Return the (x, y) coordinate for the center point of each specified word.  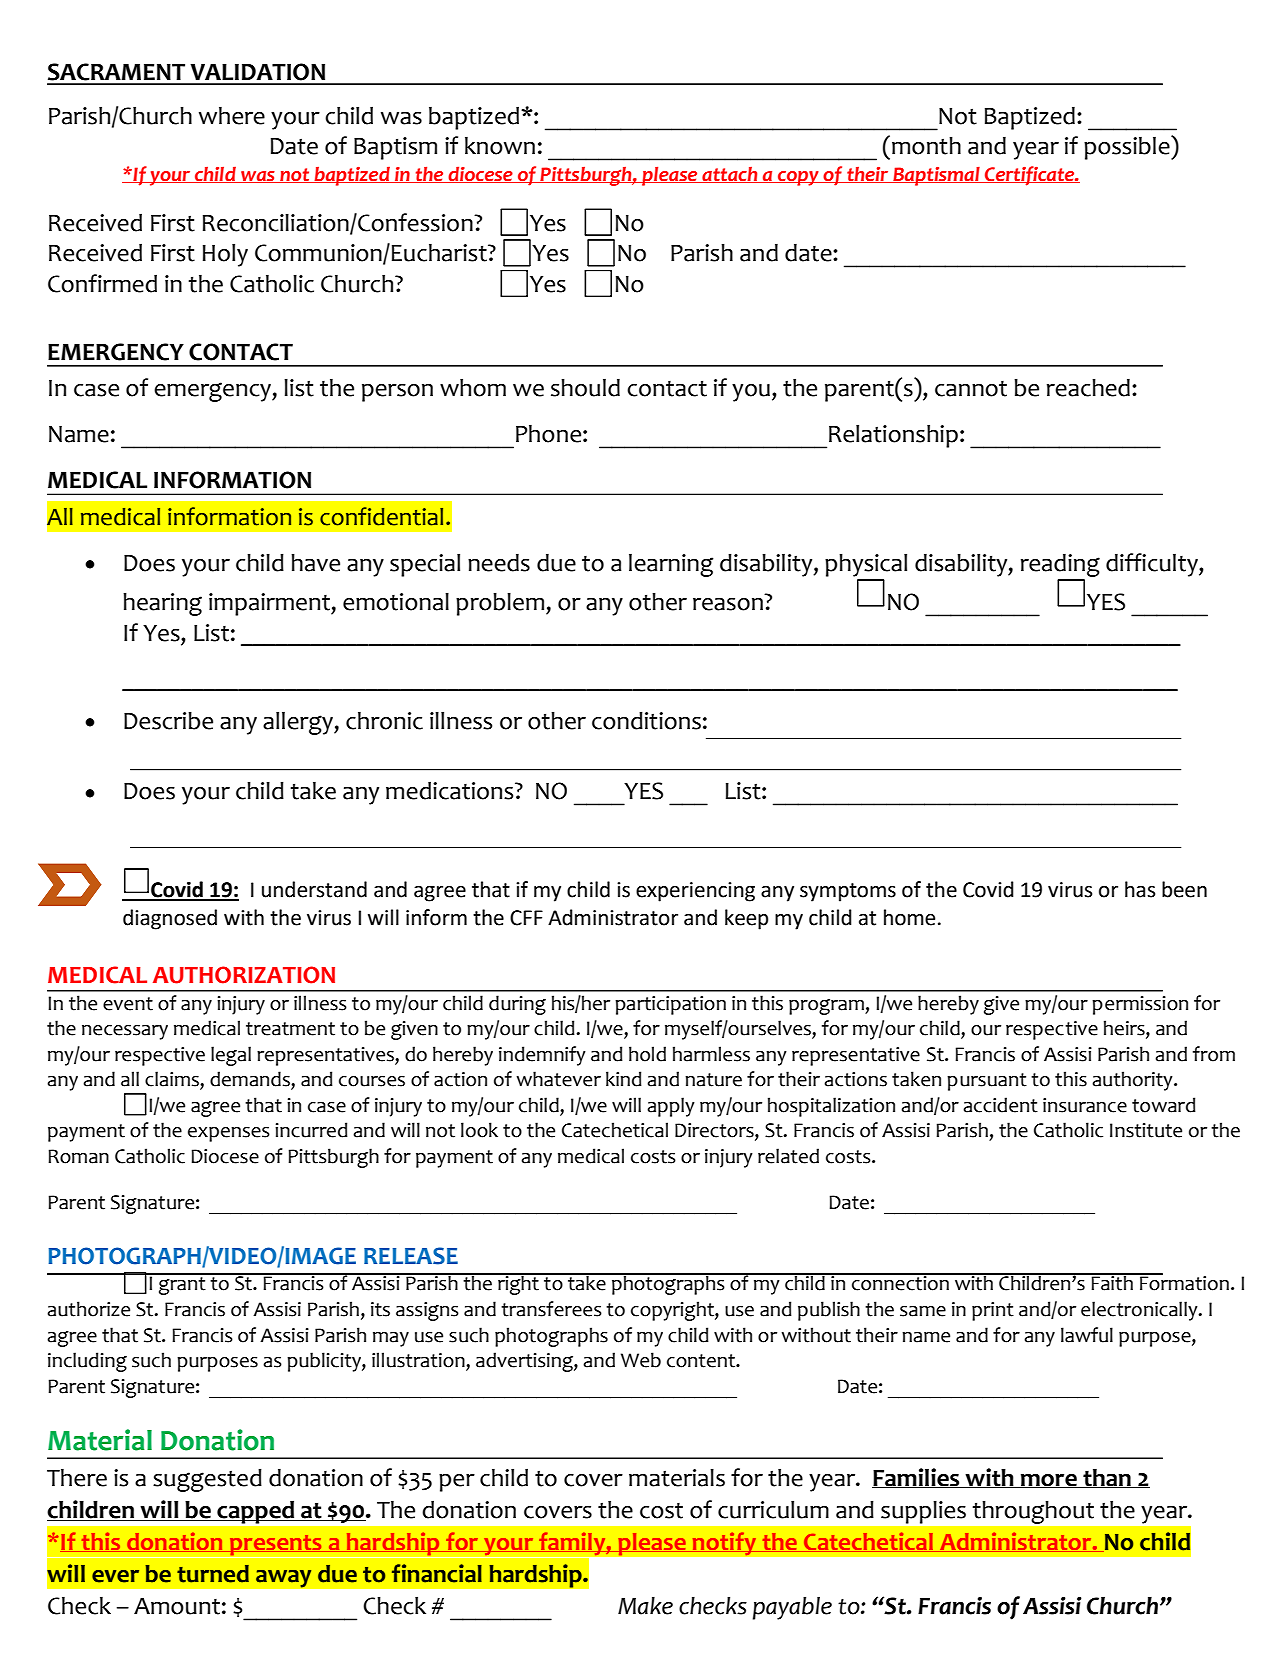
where (232, 115)
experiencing (695, 892)
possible (1128, 147)
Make (645, 1605)
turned (213, 1574)
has (1140, 889)
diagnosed (170, 919)
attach (730, 175)
